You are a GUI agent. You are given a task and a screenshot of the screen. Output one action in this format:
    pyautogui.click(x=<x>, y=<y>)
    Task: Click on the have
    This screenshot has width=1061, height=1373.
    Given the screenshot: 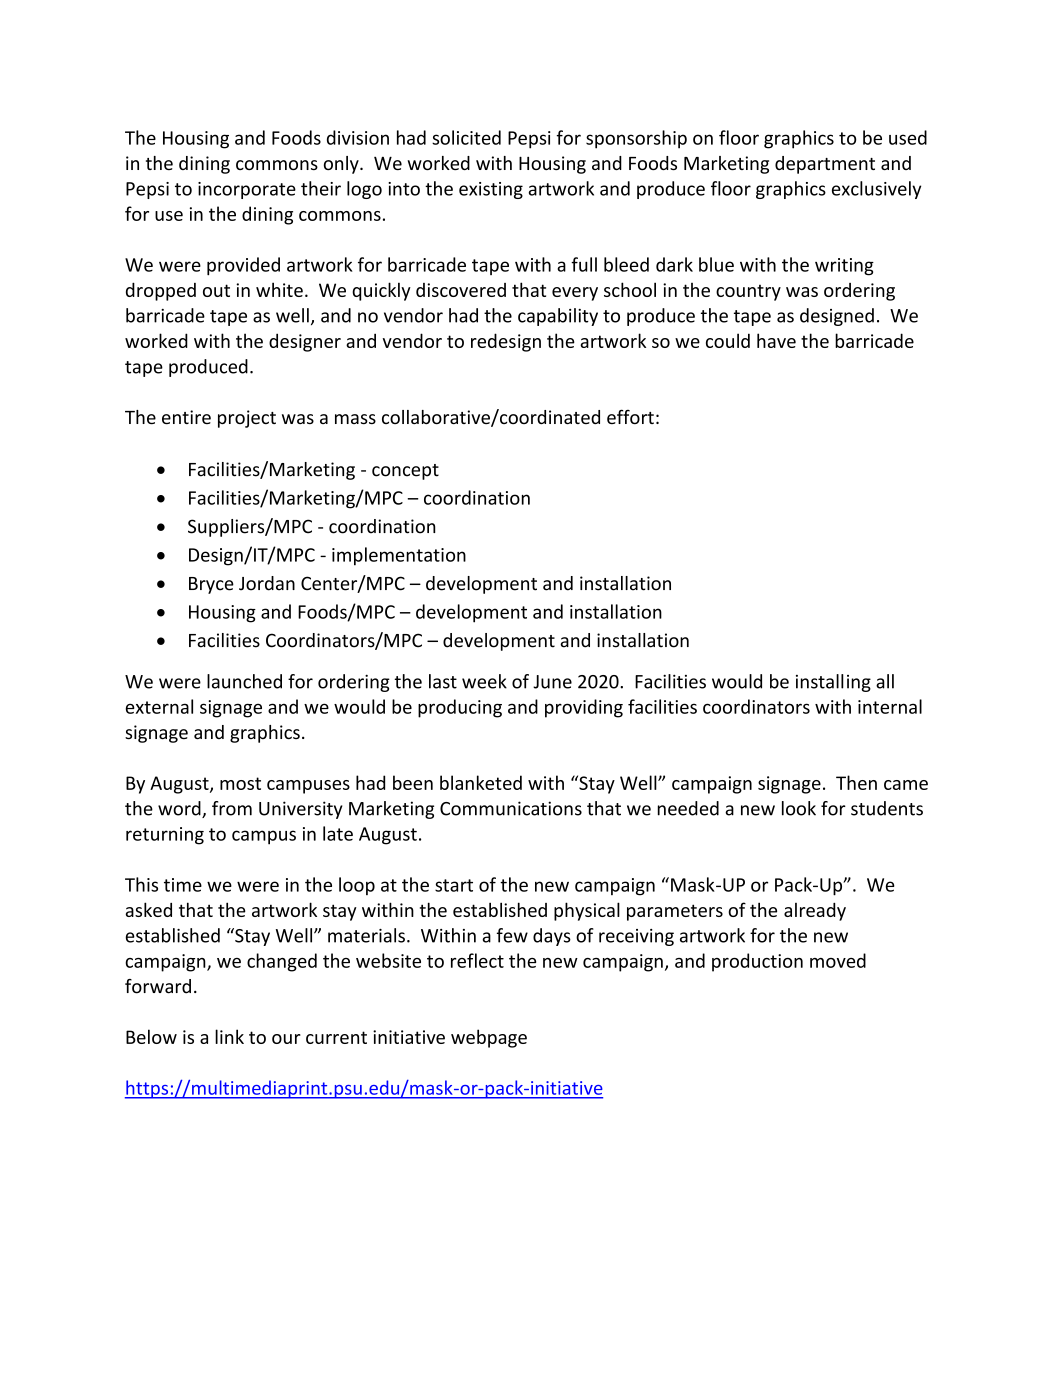 What is the action you would take?
    pyautogui.click(x=776, y=340)
